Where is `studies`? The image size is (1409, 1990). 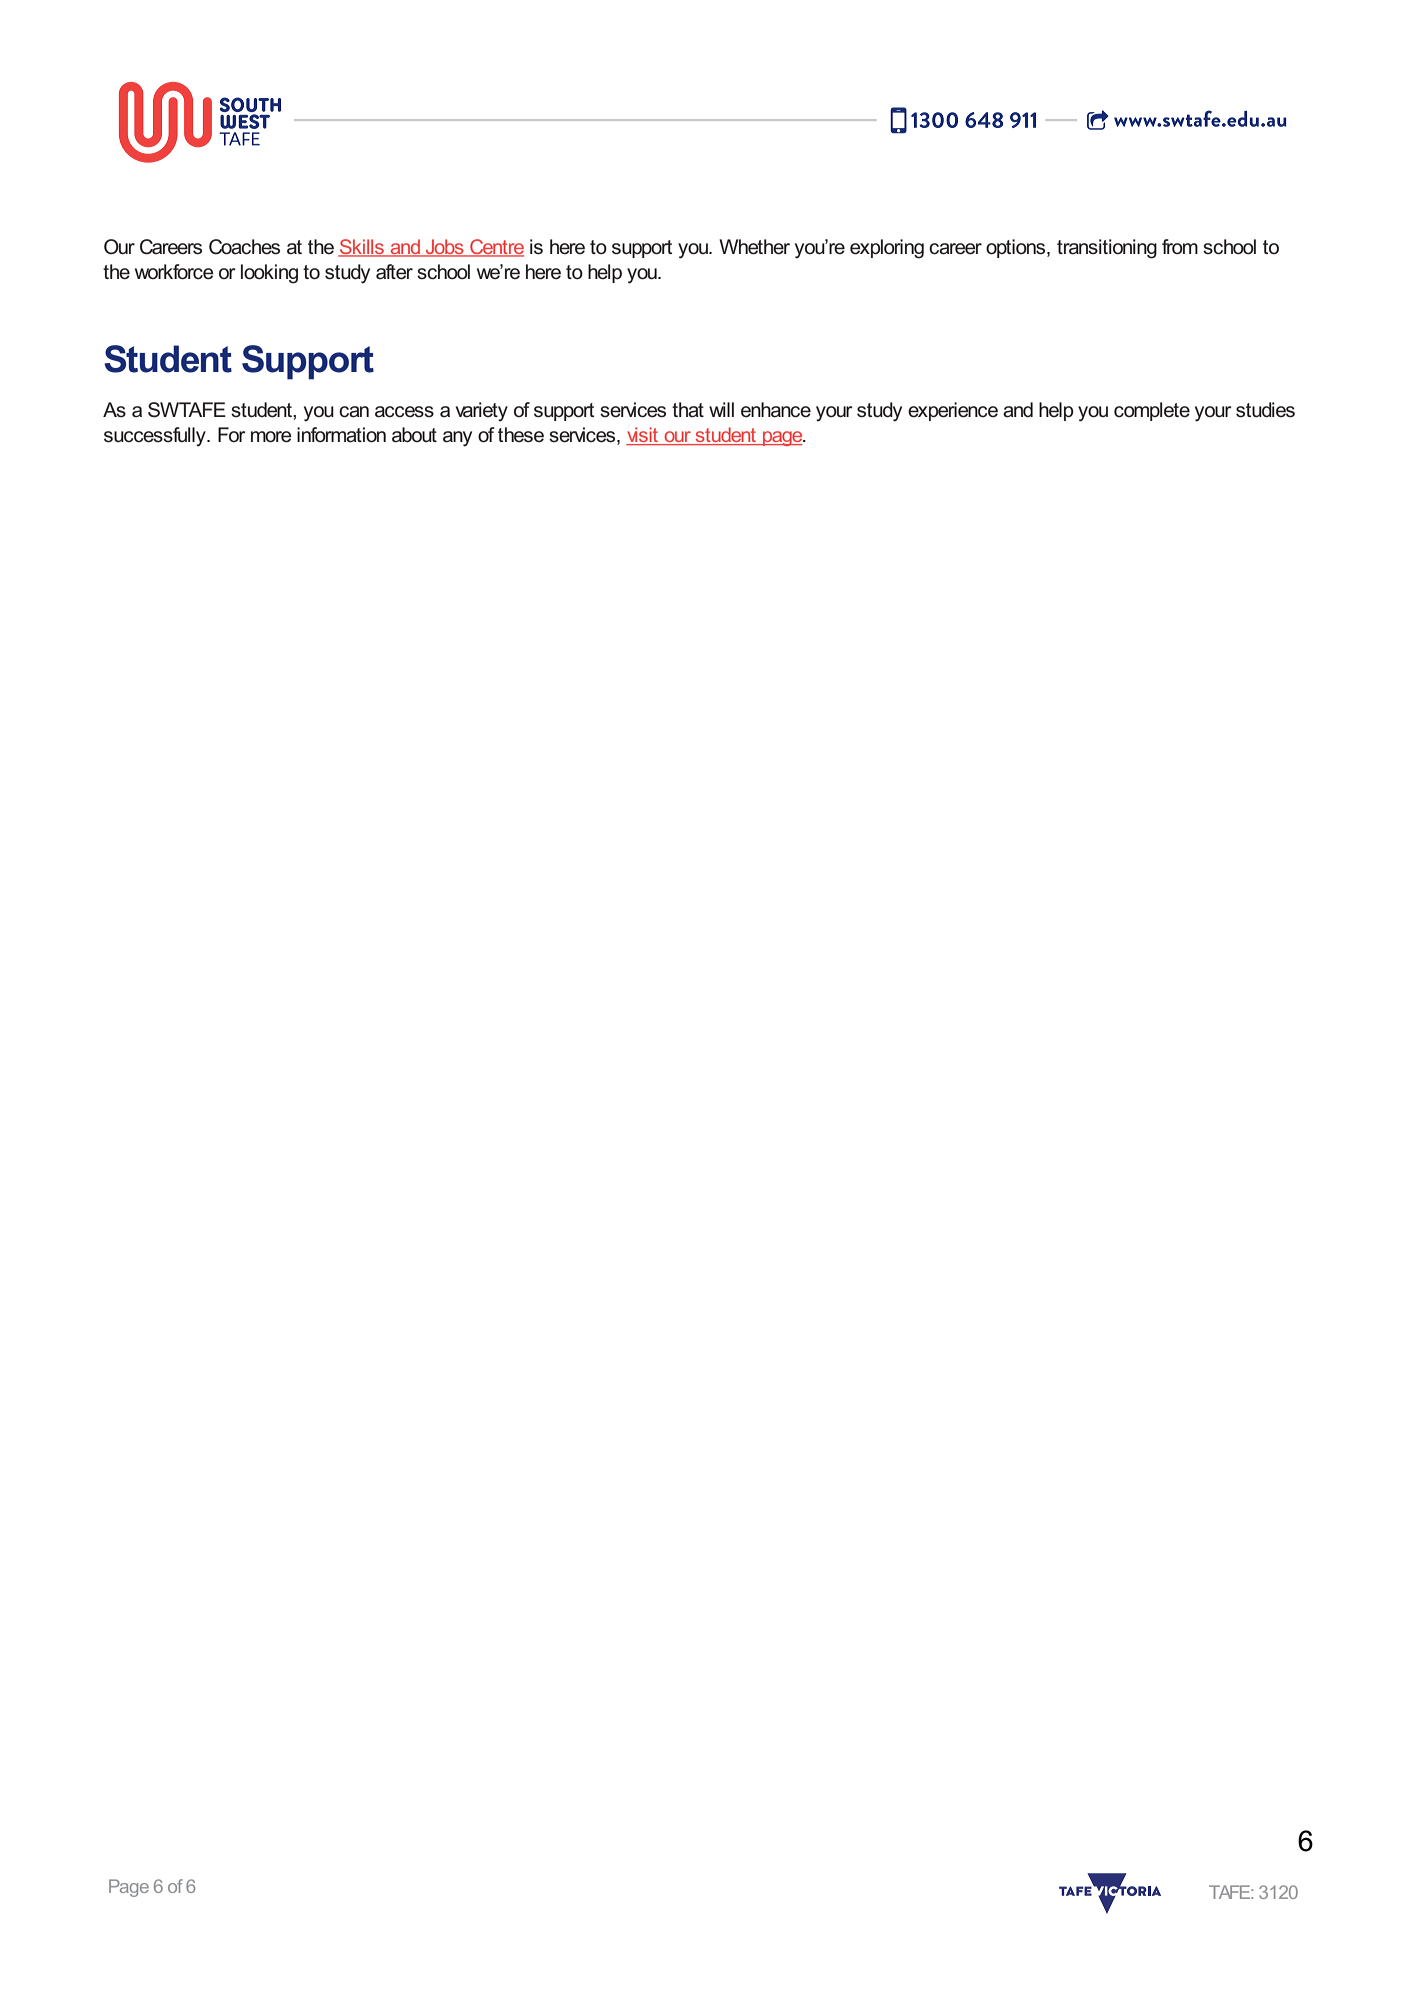
studies is located at coordinates (1265, 410).
